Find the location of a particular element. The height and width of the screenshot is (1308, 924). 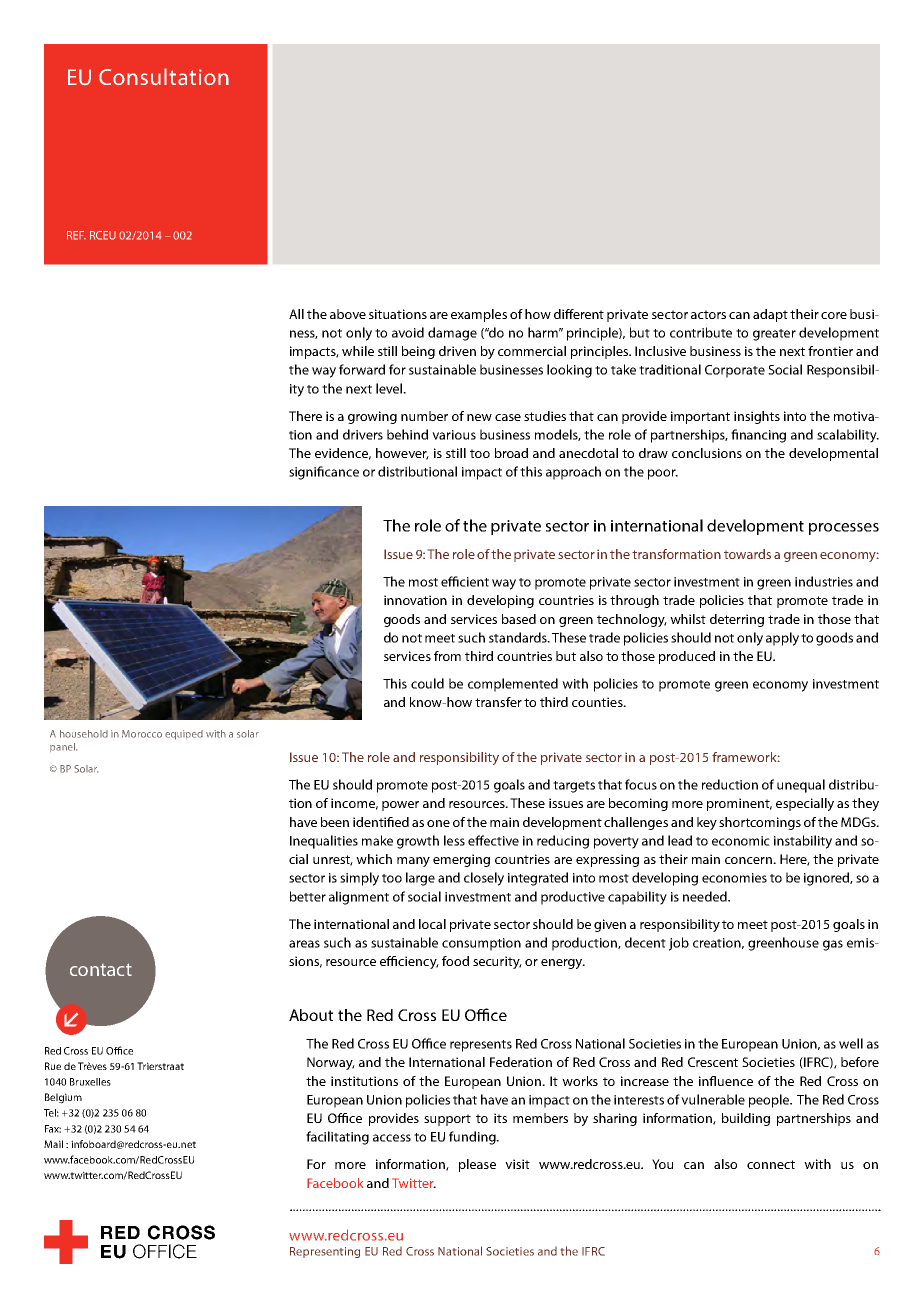

apply is located at coordinates (782, 639).
